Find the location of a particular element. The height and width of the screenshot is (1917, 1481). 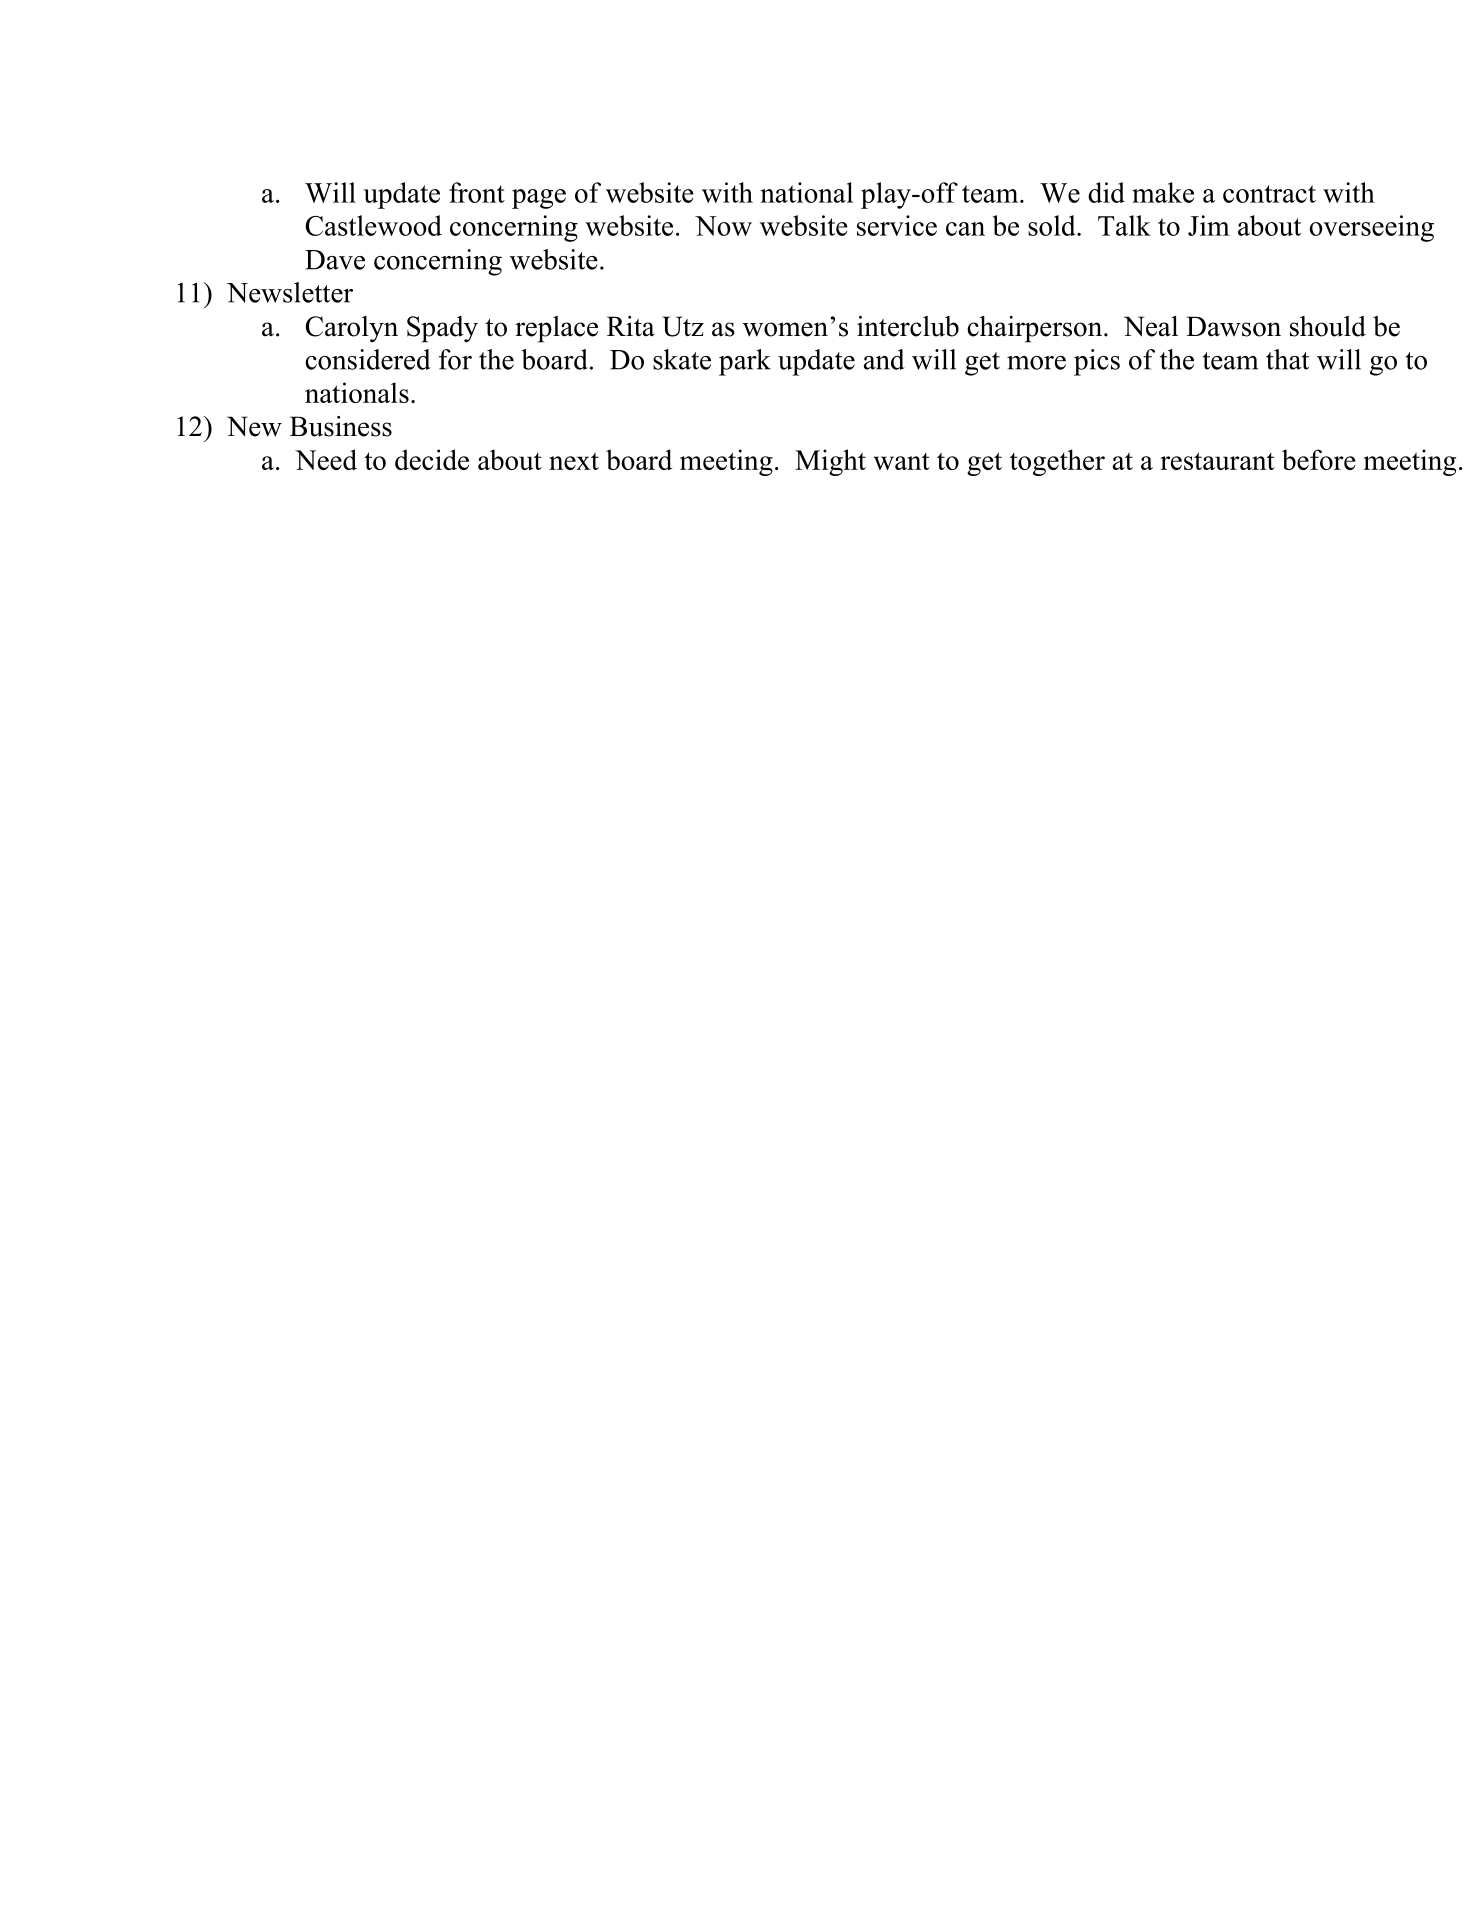

Dawson is located at coordinates (1233, 326).
